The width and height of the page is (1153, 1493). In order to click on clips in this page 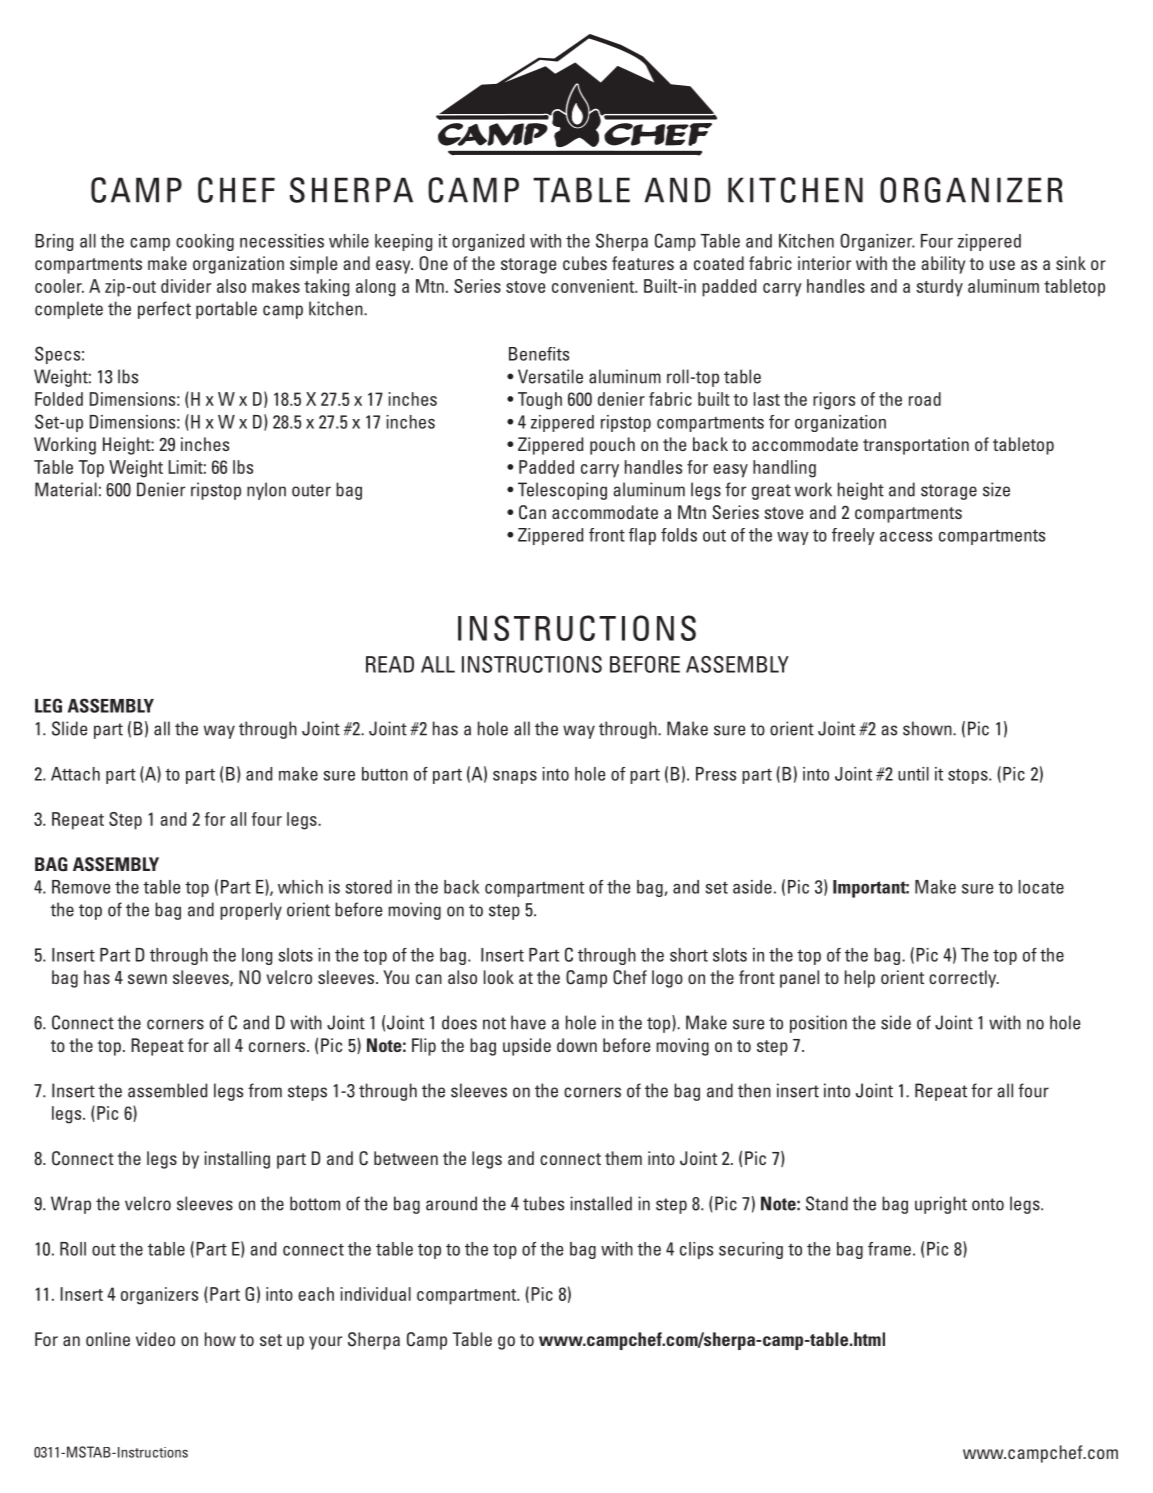, I will do `click(696, 1250)`.
